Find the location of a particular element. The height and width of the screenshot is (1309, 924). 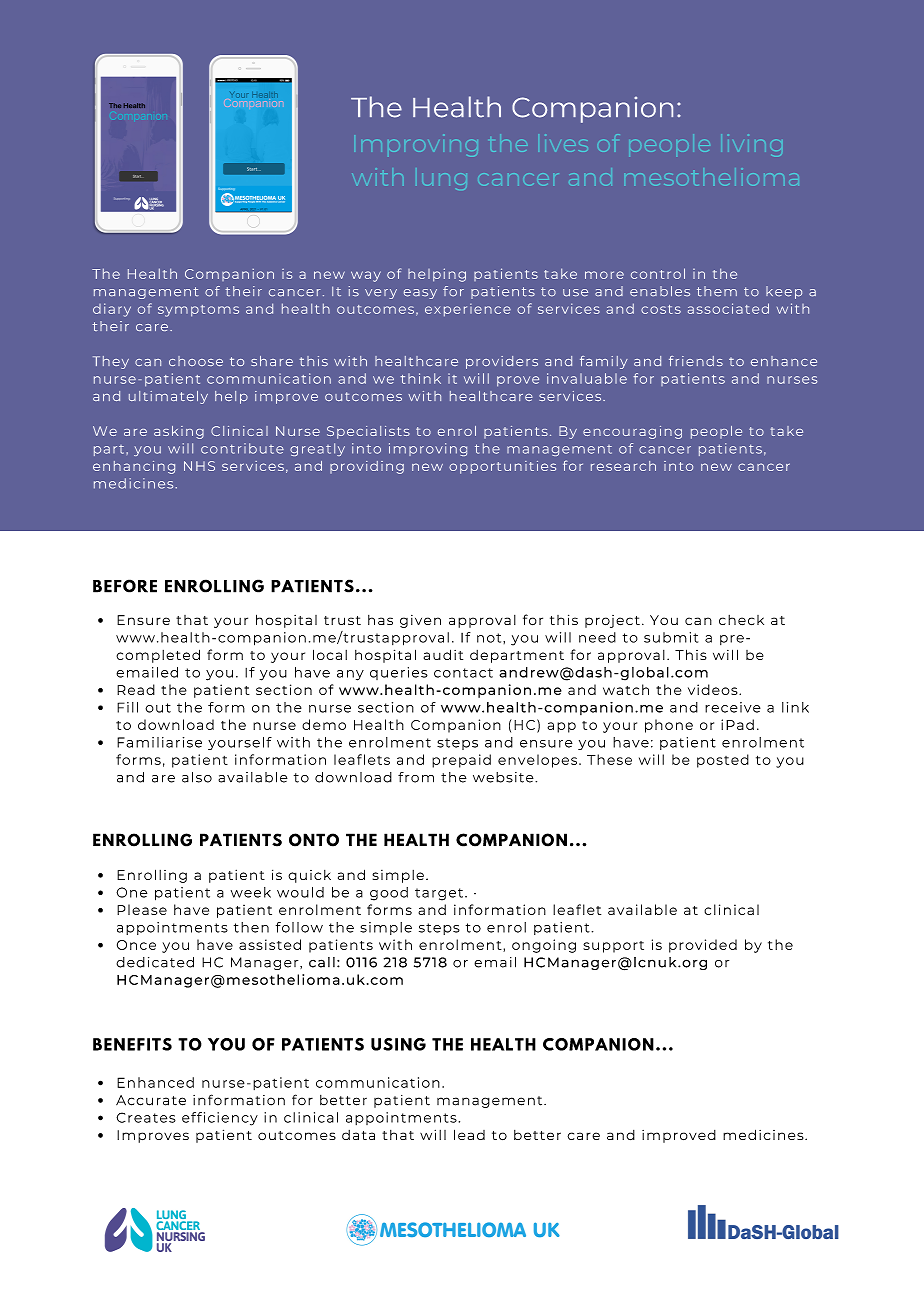

target is located at coordinates (440, 894).
